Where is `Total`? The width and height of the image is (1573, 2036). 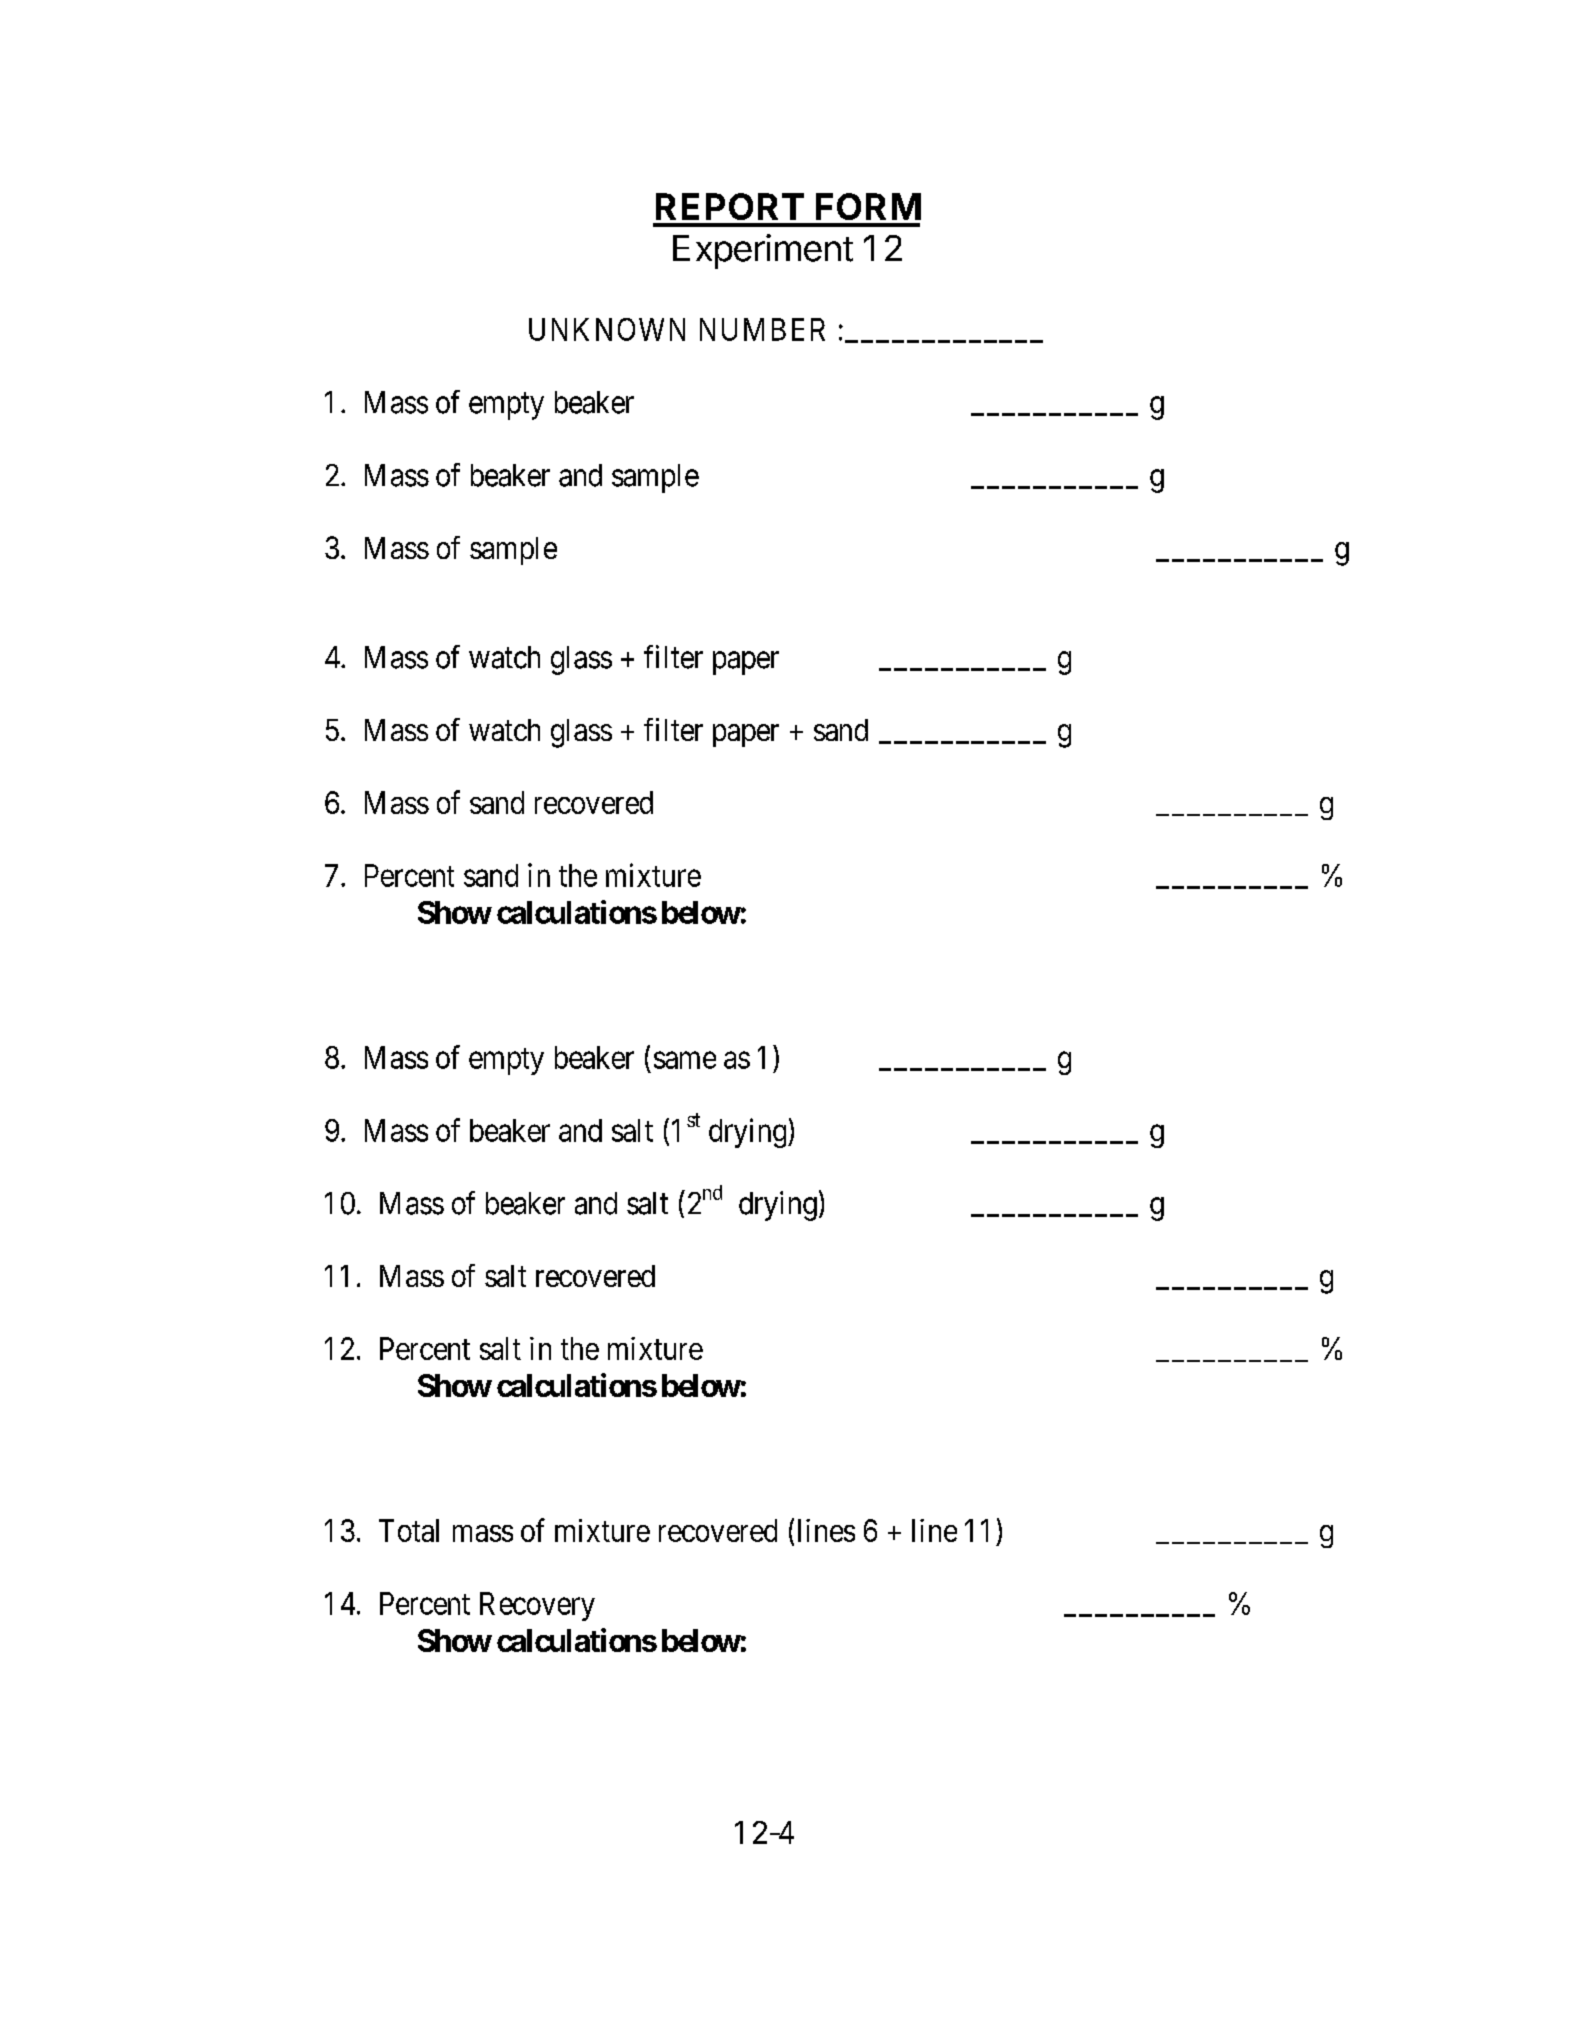 Total is located at coordinates (409, 1530).
